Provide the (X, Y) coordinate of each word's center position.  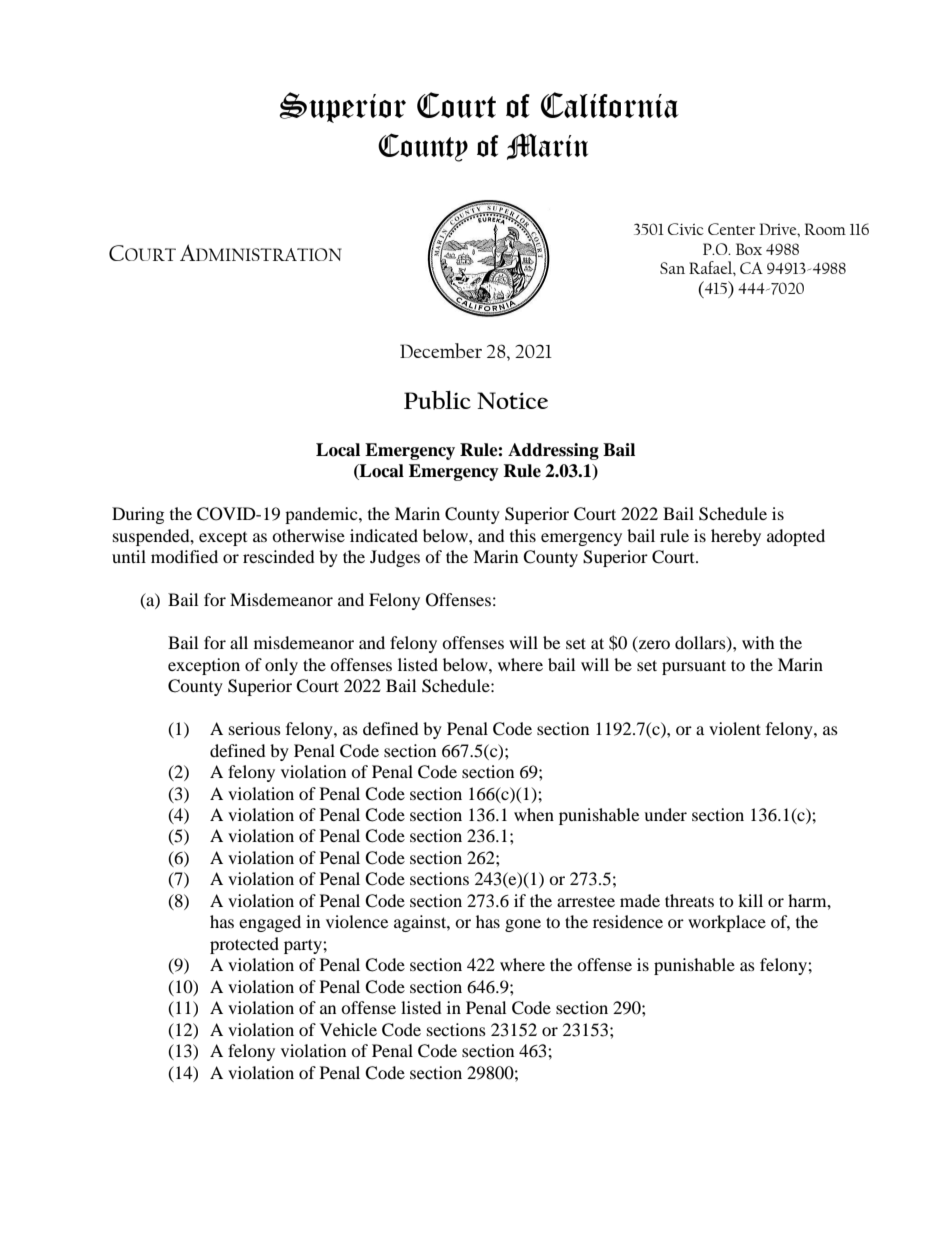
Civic (686, 229)
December (441, 350)
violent (735, 728)
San (672, 268)
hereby (736, 537)
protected (244, 945)
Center (731, 229)
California (610, 105)
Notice (512, 400)
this (523, 535)
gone (523, 925)
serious (255, 728)
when (534, 814)
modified (184, 556)
